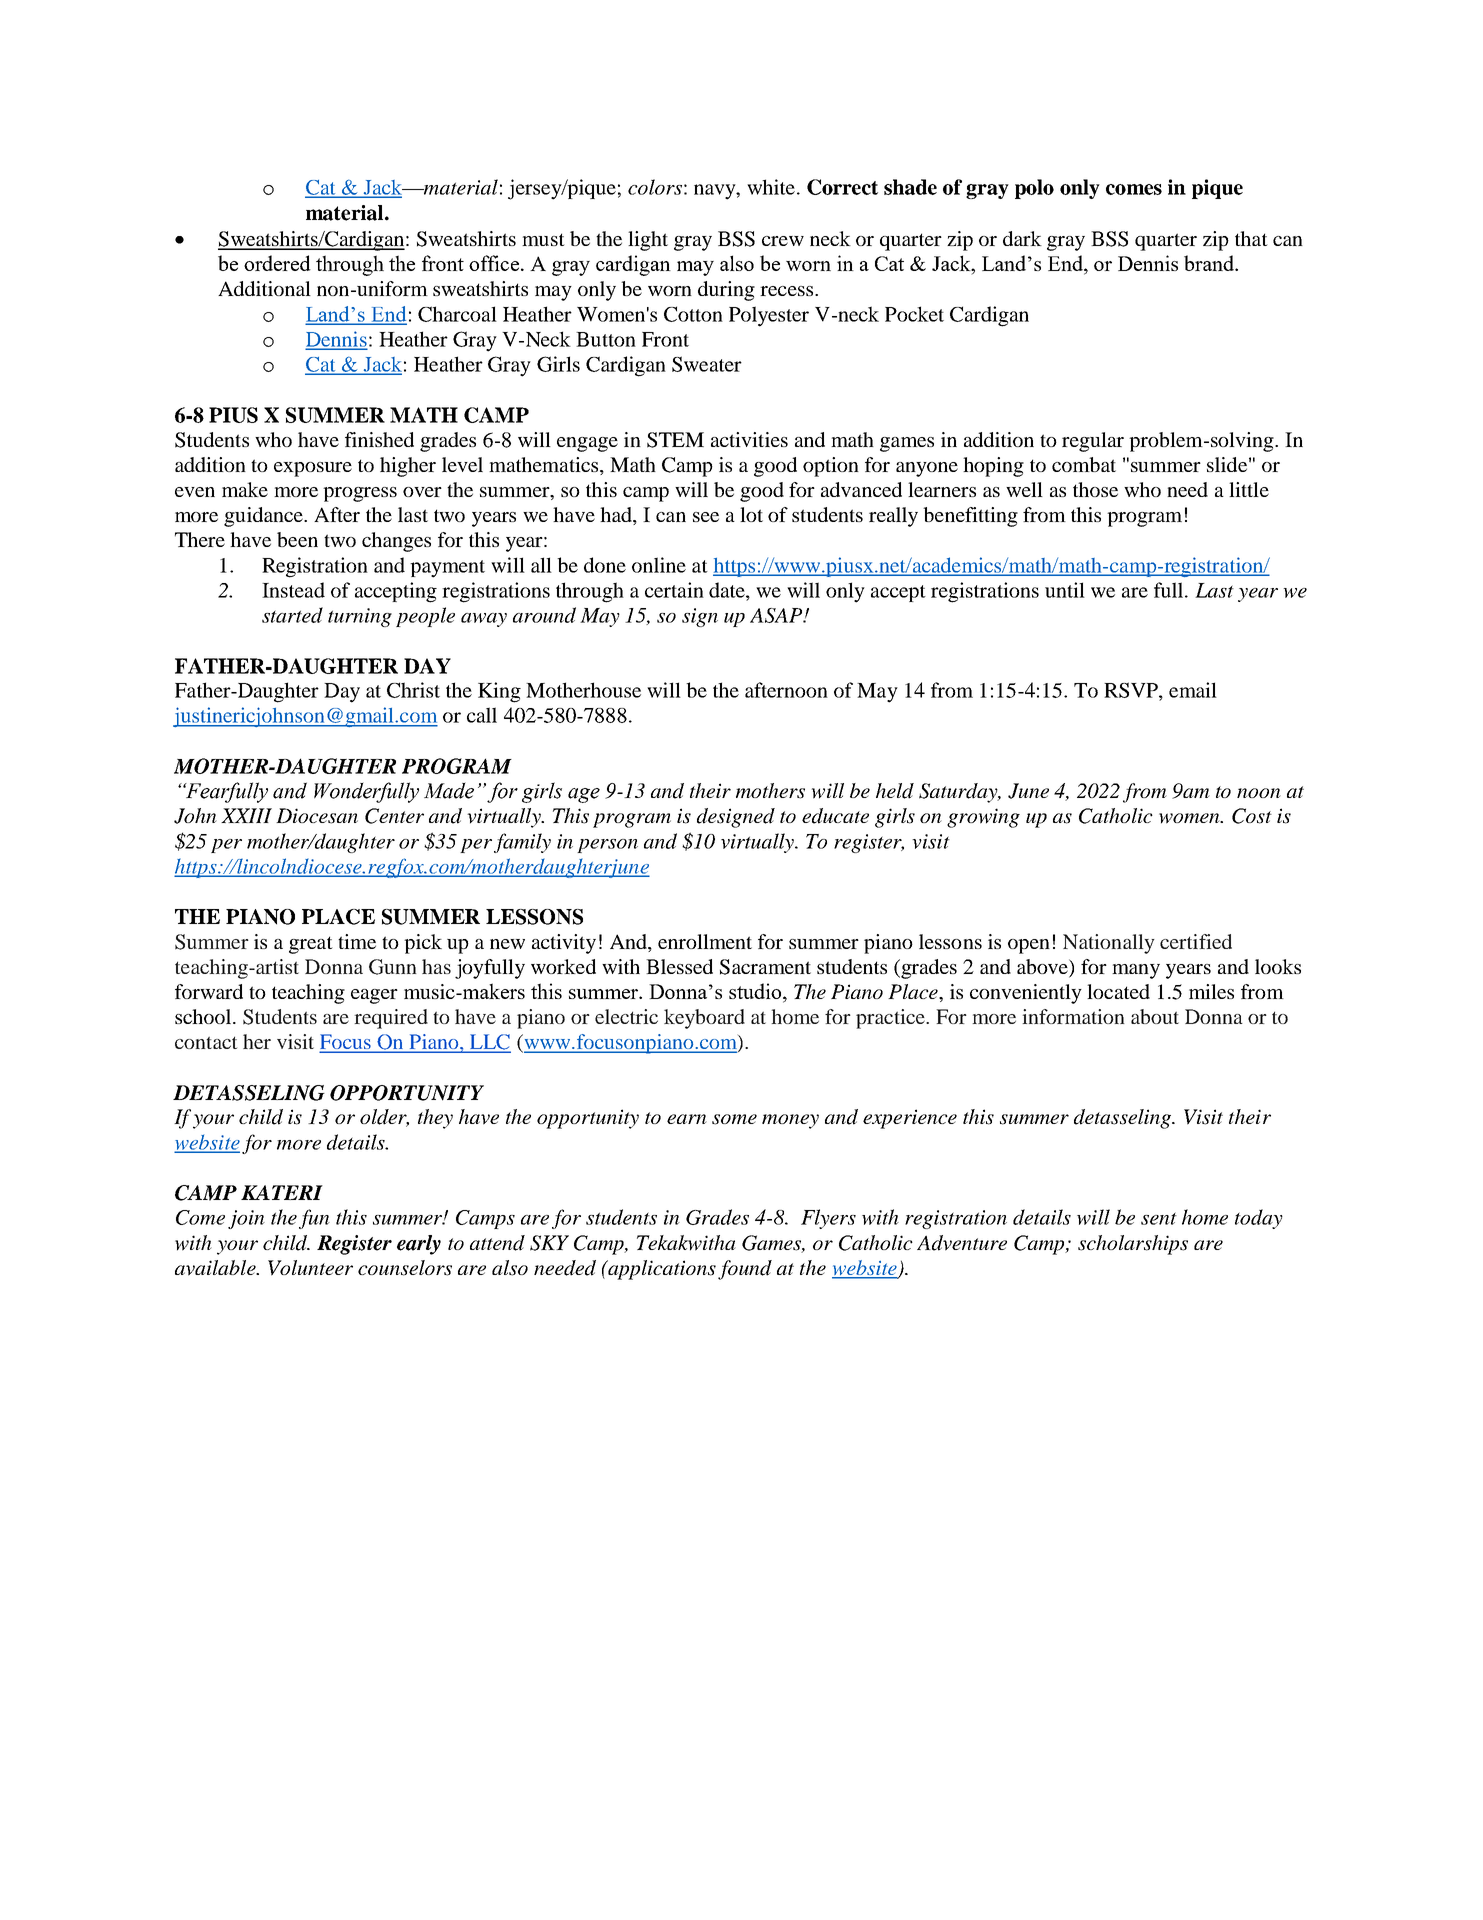  What do you see at coordinates (1196, 941) in the page?
I see `certified` at bounding box center [1196, 941].
